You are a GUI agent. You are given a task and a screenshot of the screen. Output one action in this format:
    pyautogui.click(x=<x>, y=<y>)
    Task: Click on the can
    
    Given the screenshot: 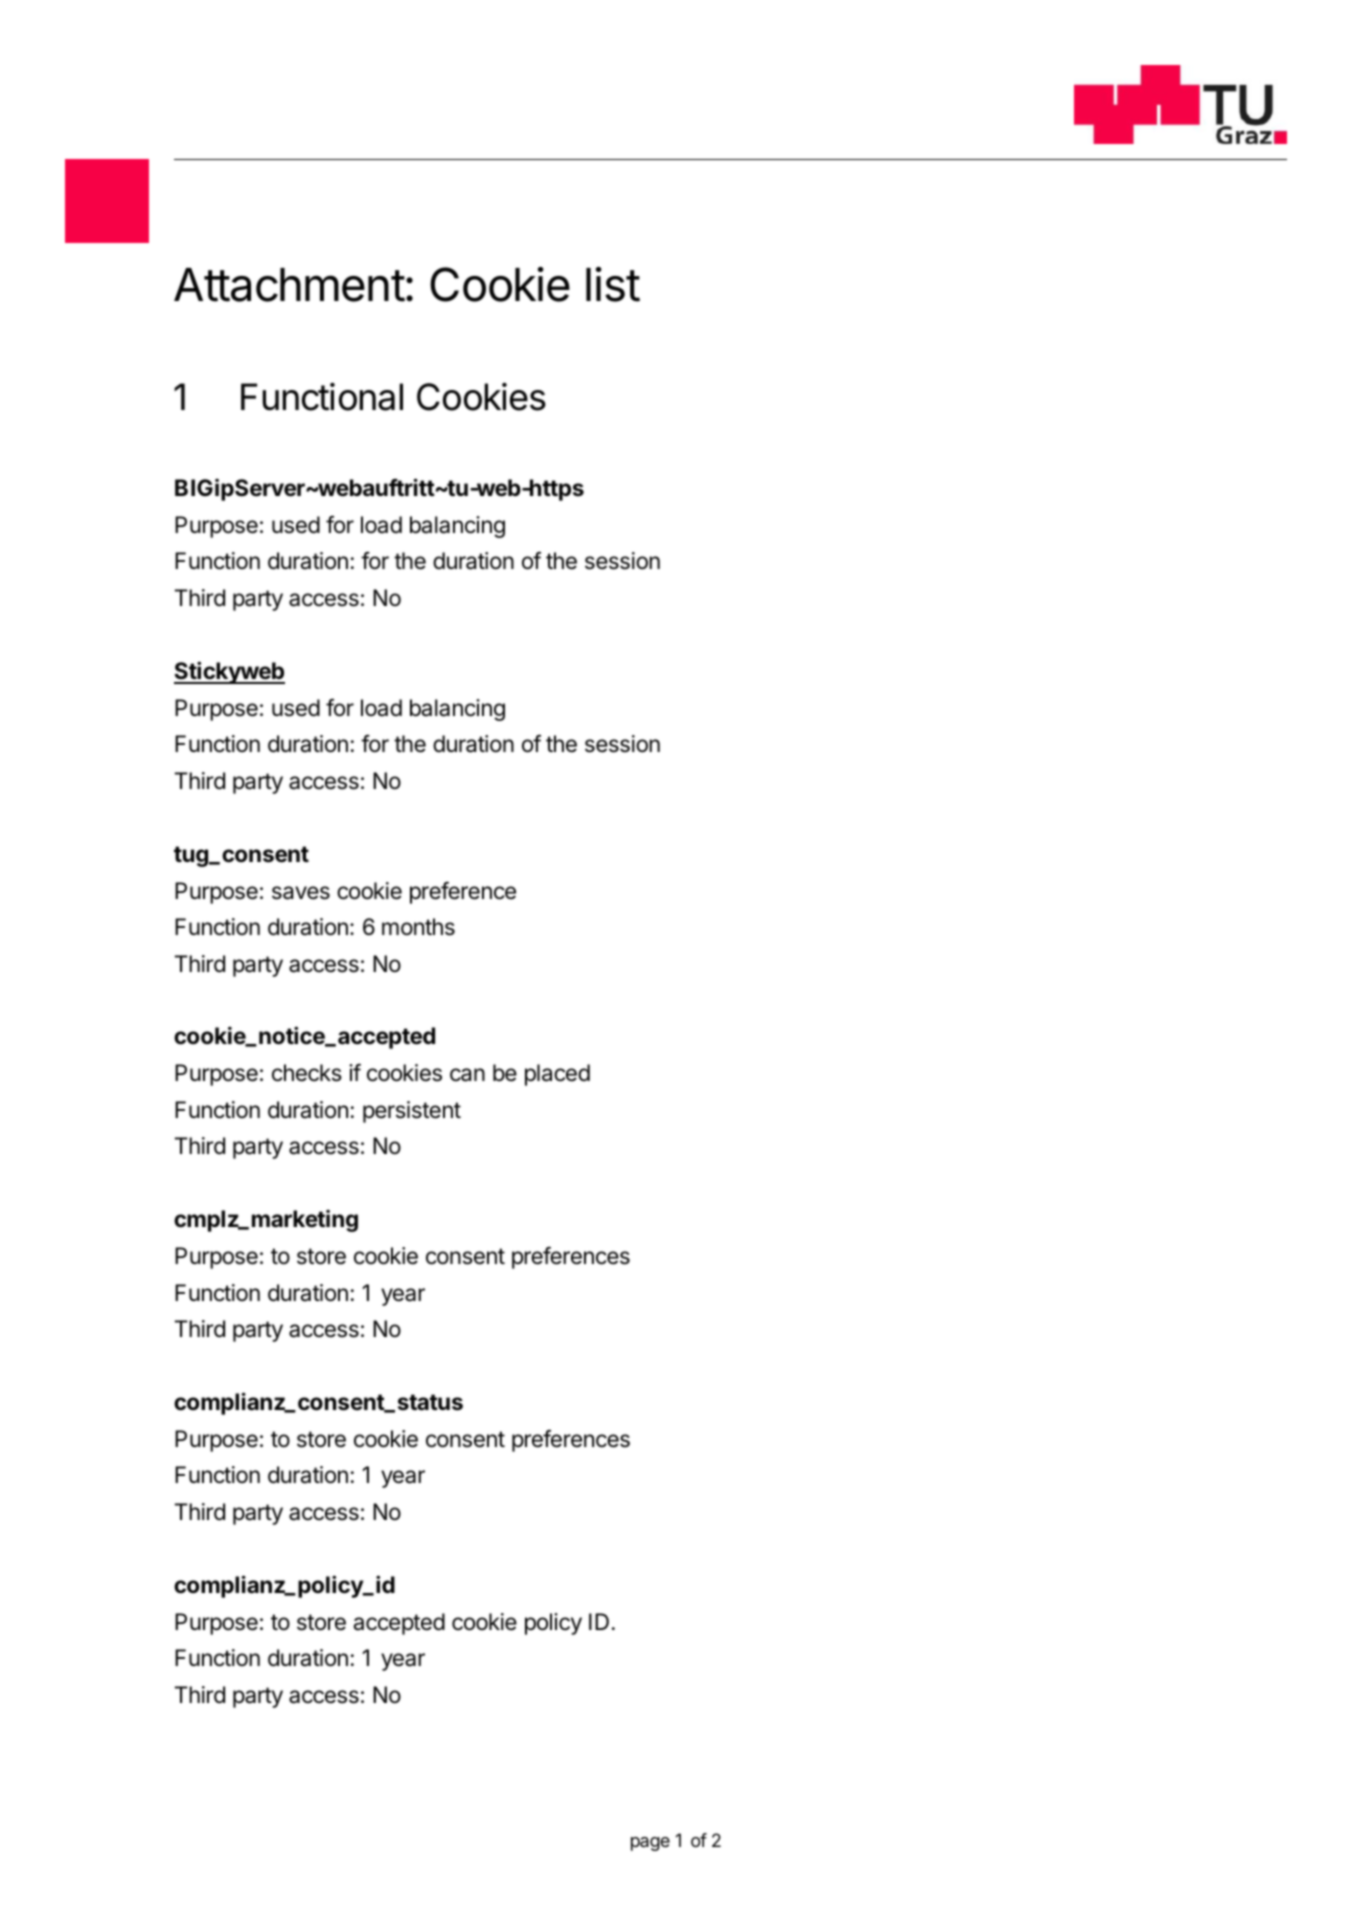 What is the action you would take?
    pyautogui.click(x=467, y=1075)
